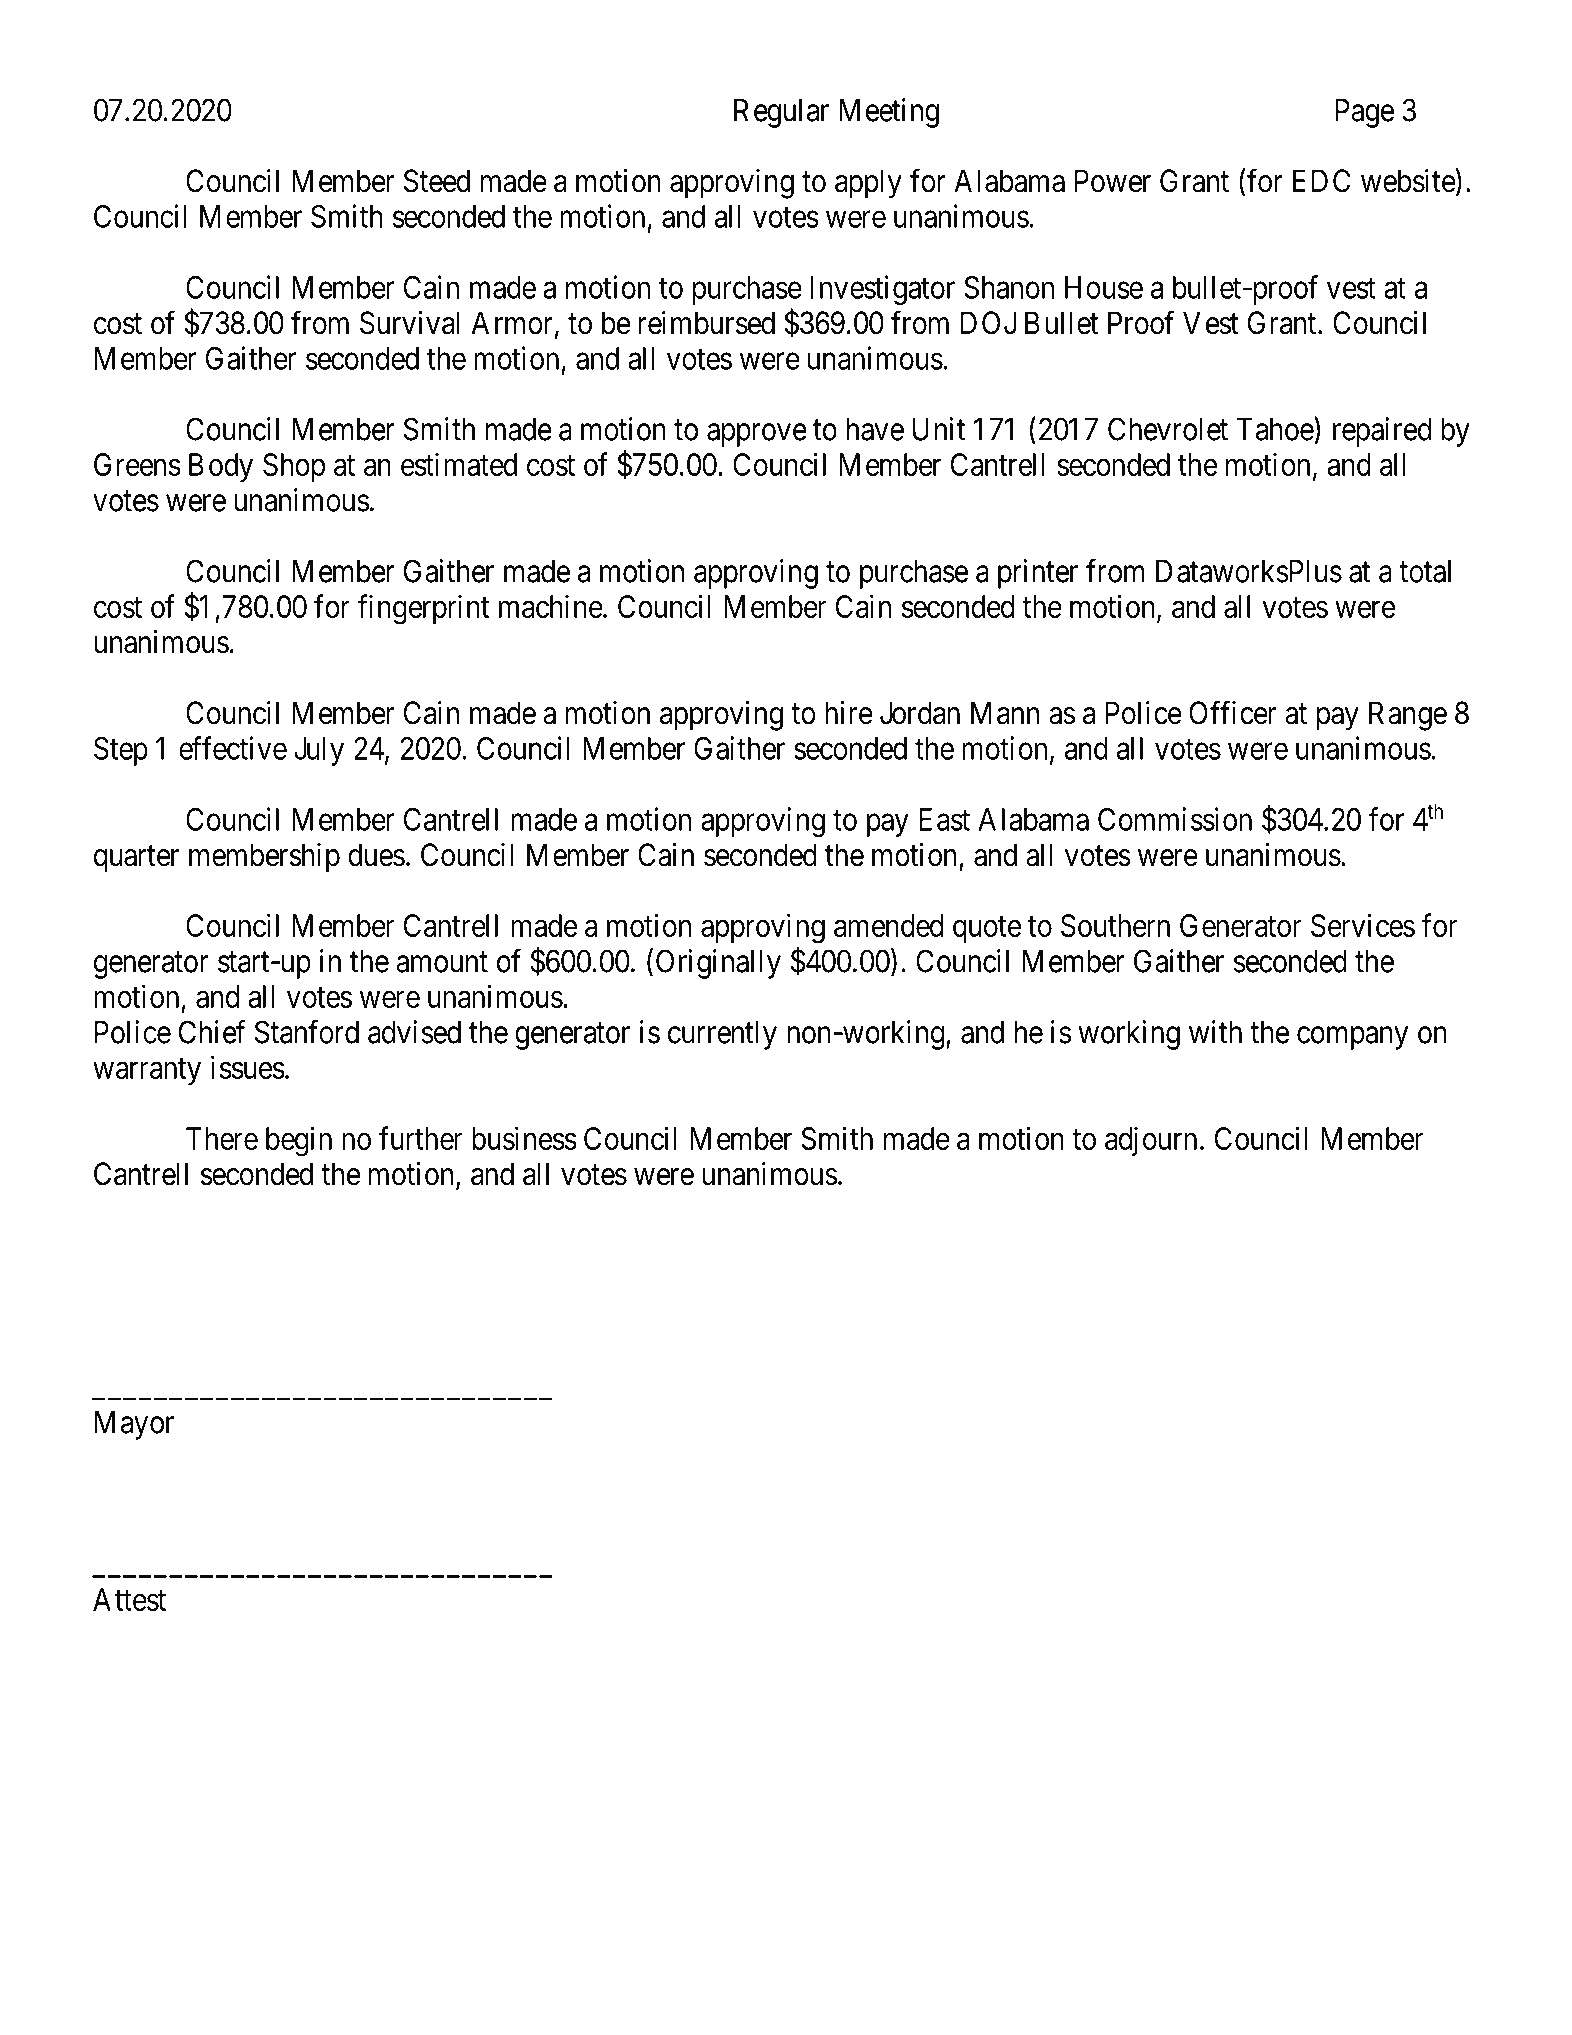 The height and width of the screenshot is (2035, 1572). I want to click on amended, so click(888, 925).
